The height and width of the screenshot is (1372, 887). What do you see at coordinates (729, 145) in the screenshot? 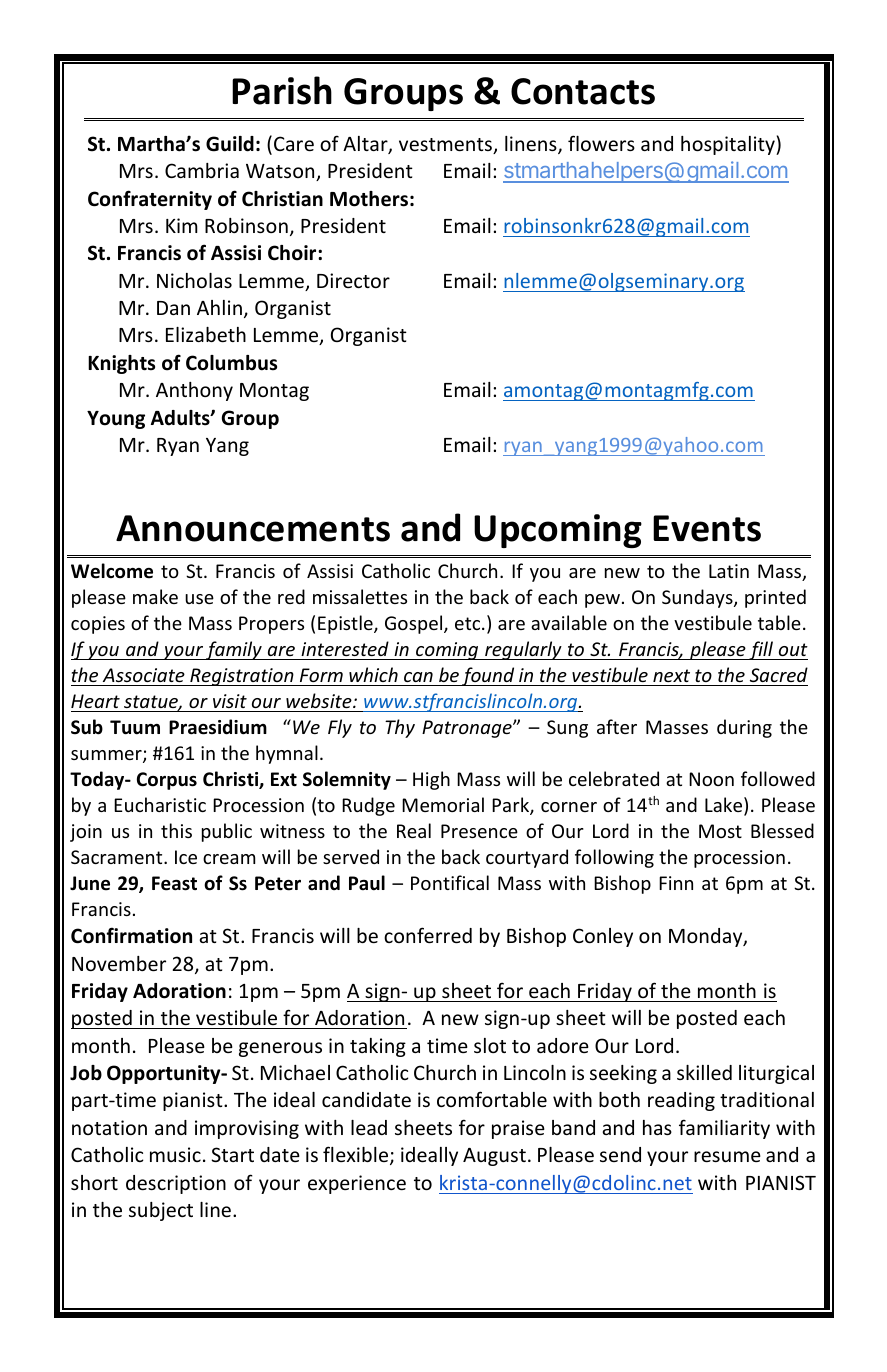
I see `hospitality` at bounding box center [729, 145].
